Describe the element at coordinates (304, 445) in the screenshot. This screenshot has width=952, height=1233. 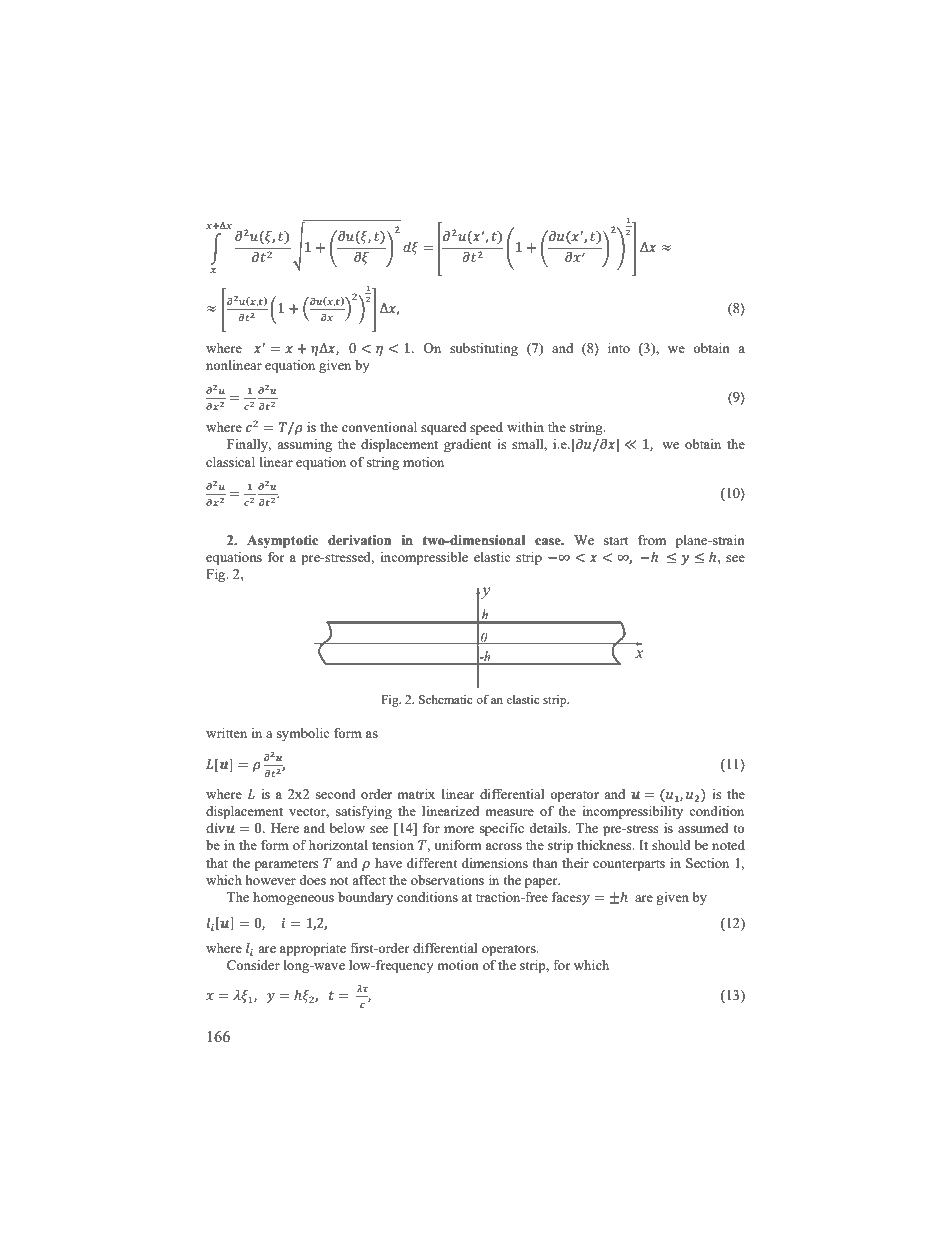
I see `assuming` at that location.
